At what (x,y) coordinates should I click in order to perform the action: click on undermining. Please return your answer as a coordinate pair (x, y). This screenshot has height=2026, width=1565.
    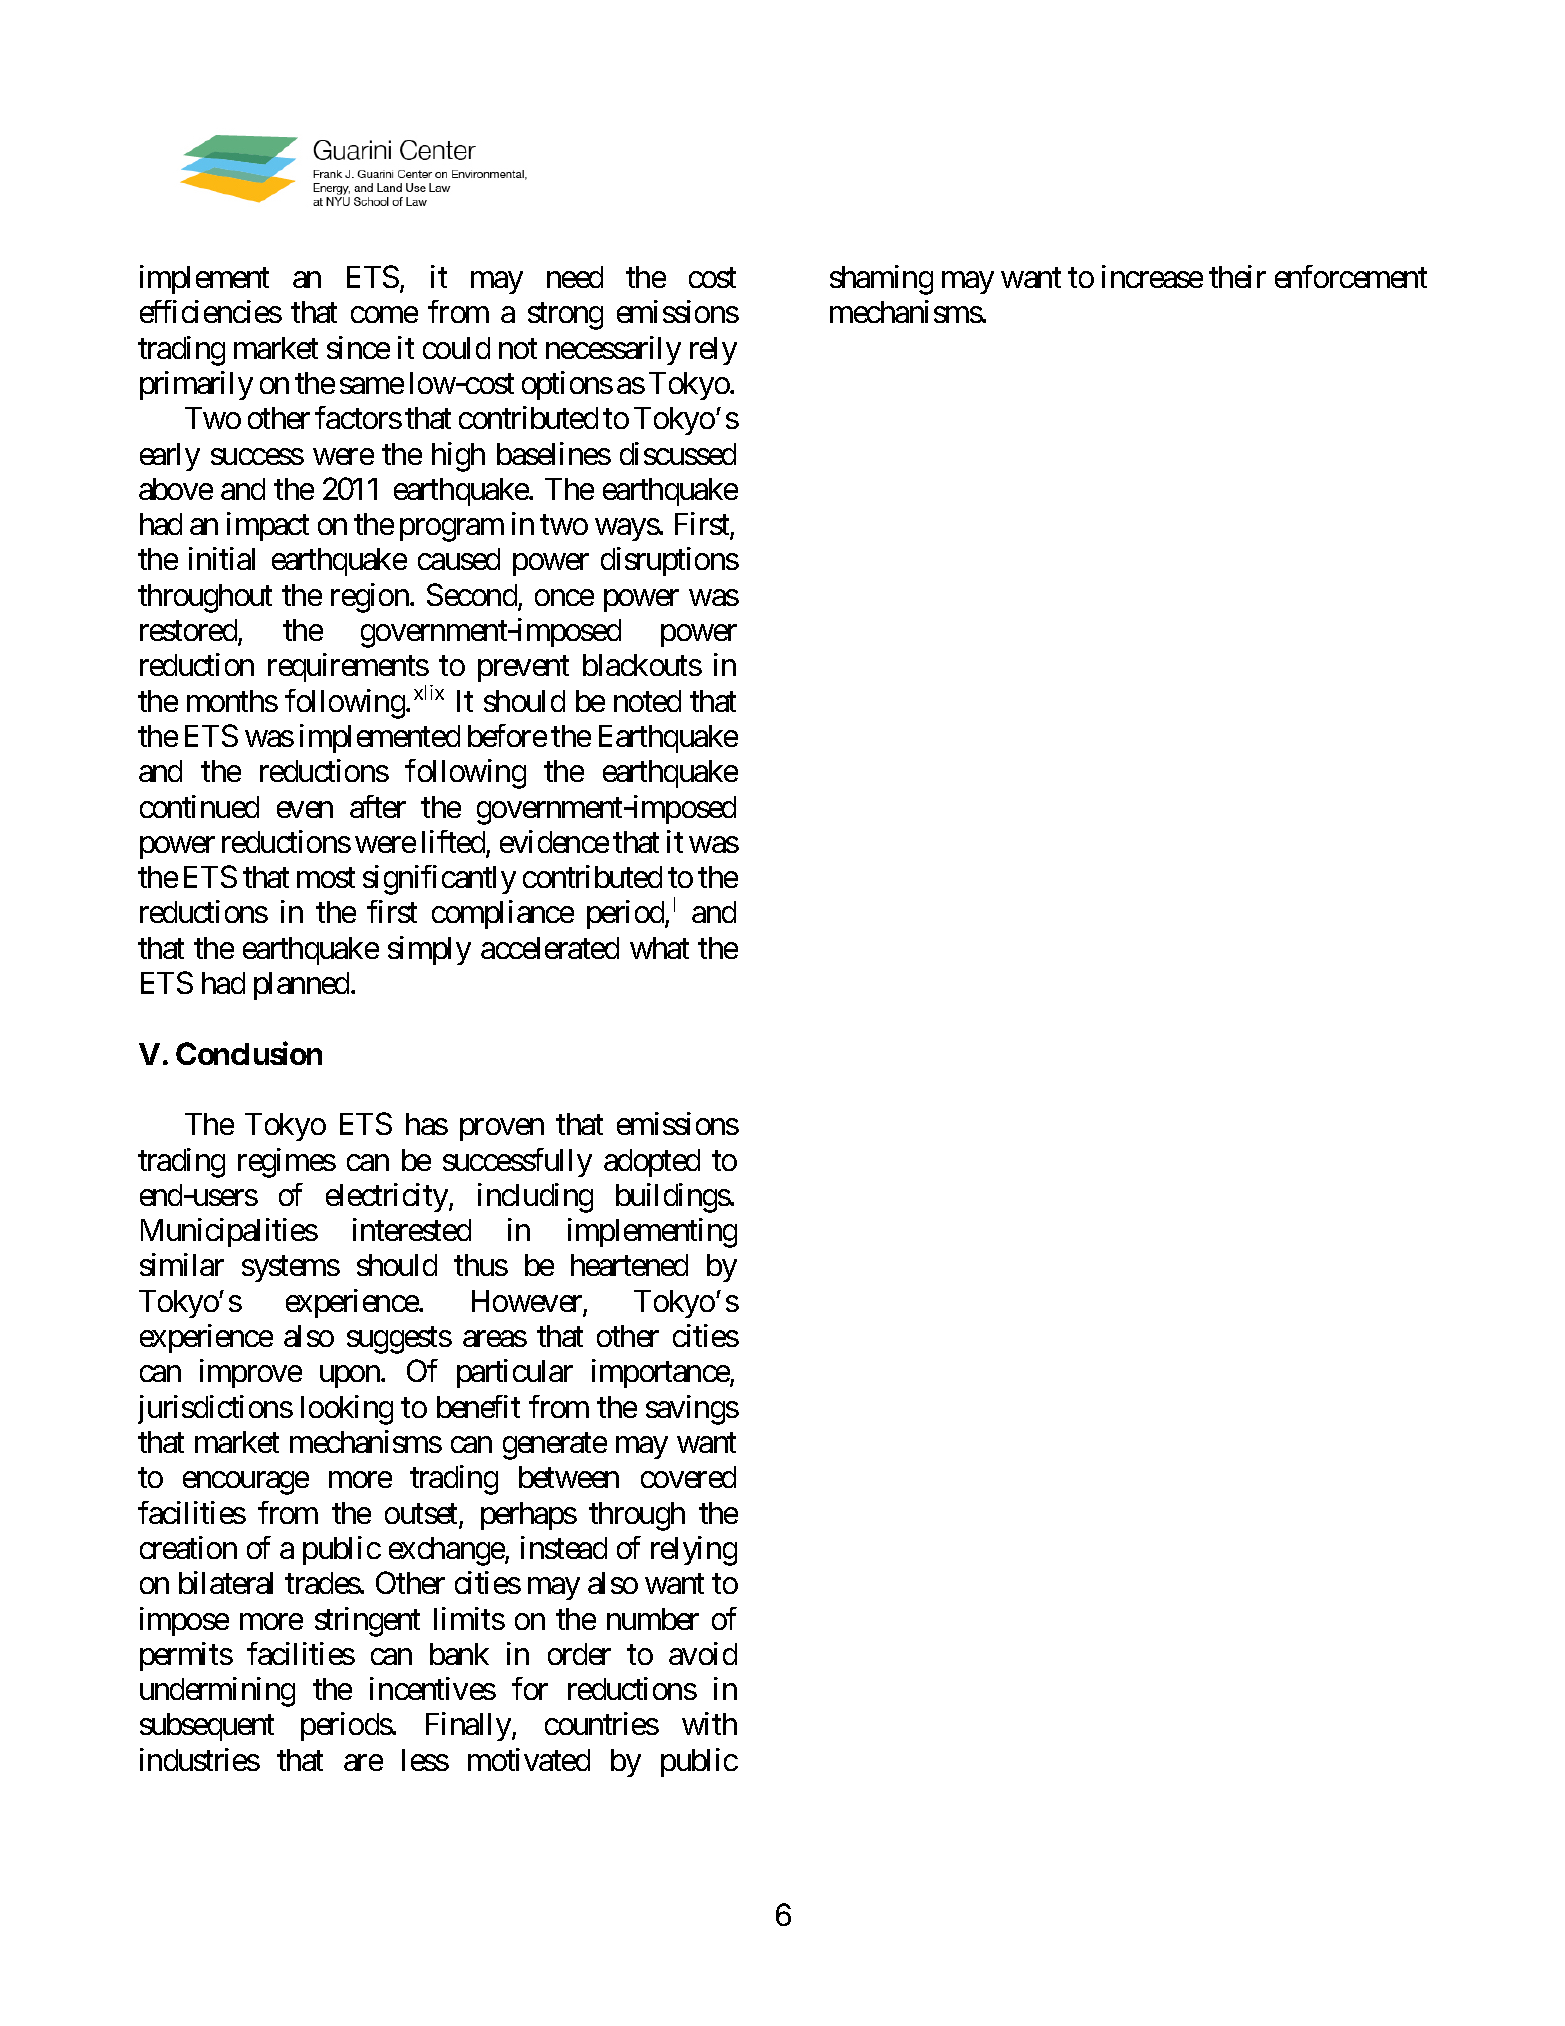
    Looking at the image, I should click on (217, 1692).
